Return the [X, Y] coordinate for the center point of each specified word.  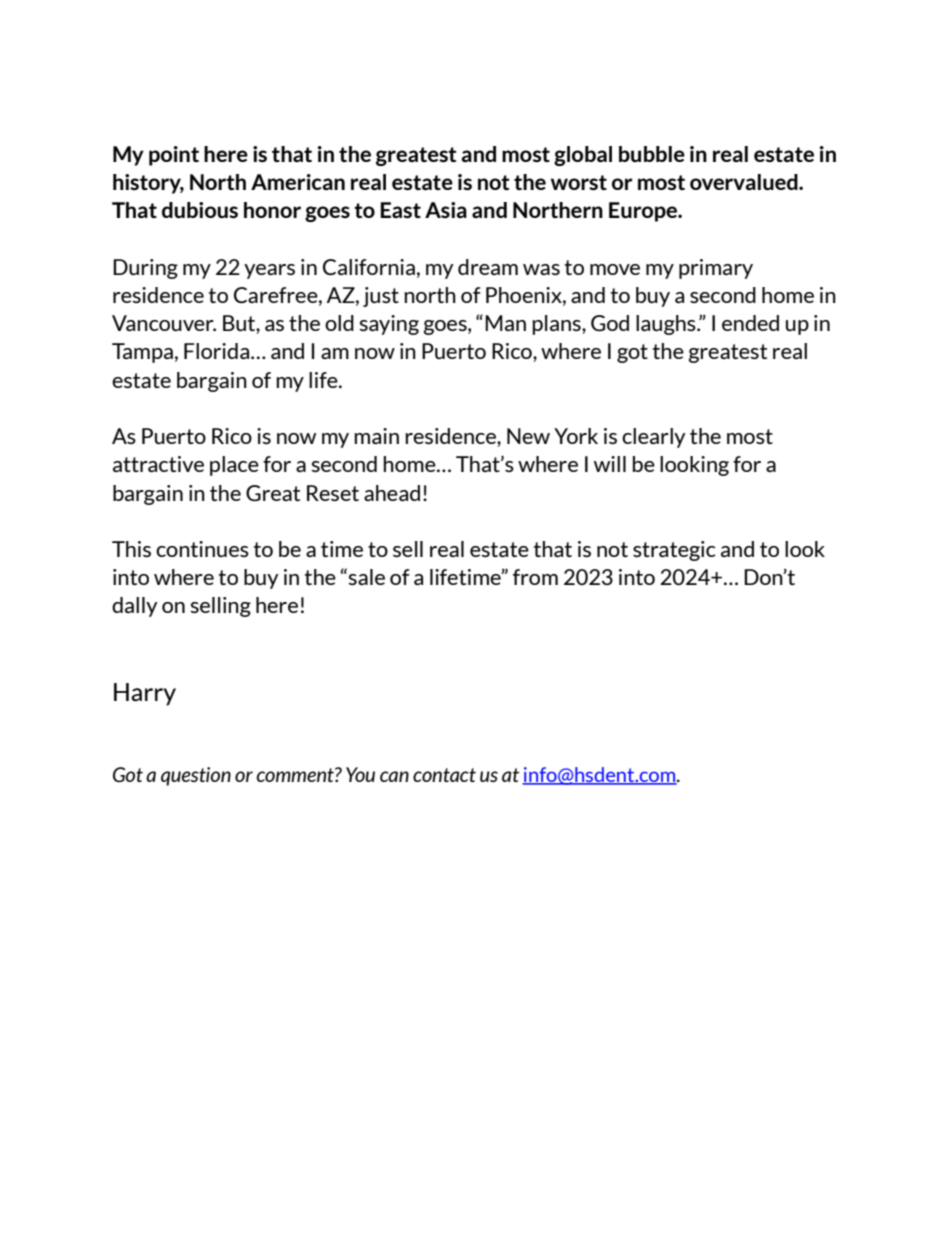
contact [444, 775]
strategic [674, 551]
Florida [218, 351]
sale [366, 577]
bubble [652, 154]
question [196, 776]
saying [389, 325]
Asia [446, 210]
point [174, 156]
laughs [667, 325]
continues [202, 549]
